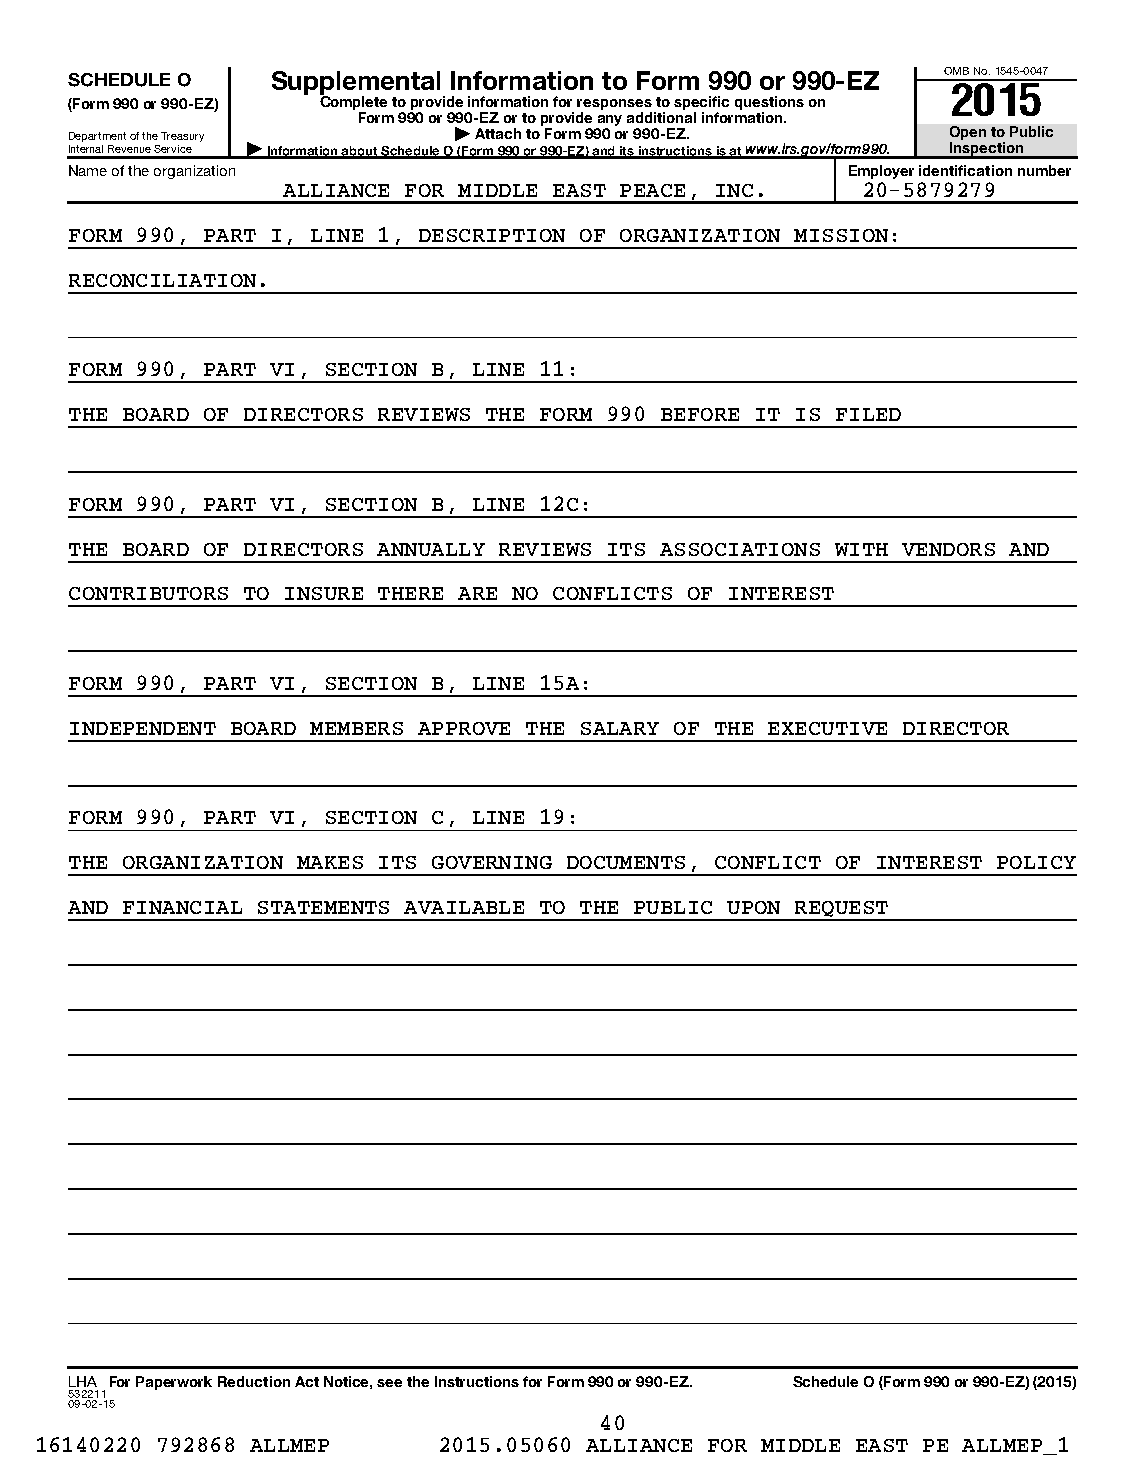 The height and width of the screenshot is (1479, 1143). What do you see at coordinates (620, 728) in the screenshot?
I see `SALARY` at bounding box center [620, 728].
